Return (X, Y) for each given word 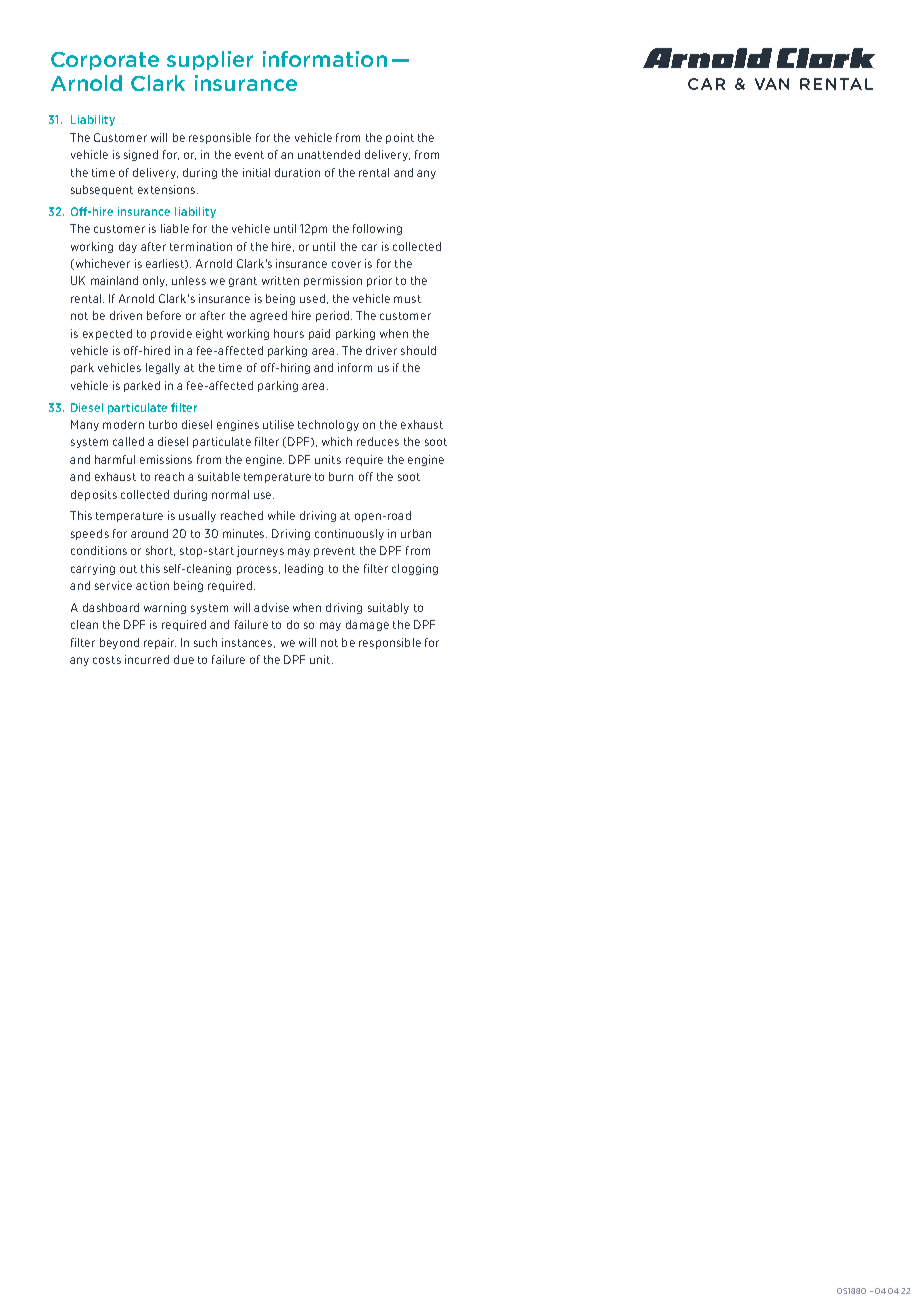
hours (289, 333)
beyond (119, 643)
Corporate (105, 61)
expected (107, 334)
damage (367, 625)
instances (248, 643)
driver (381, 350)
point (400, 138)
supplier (210, 60)
